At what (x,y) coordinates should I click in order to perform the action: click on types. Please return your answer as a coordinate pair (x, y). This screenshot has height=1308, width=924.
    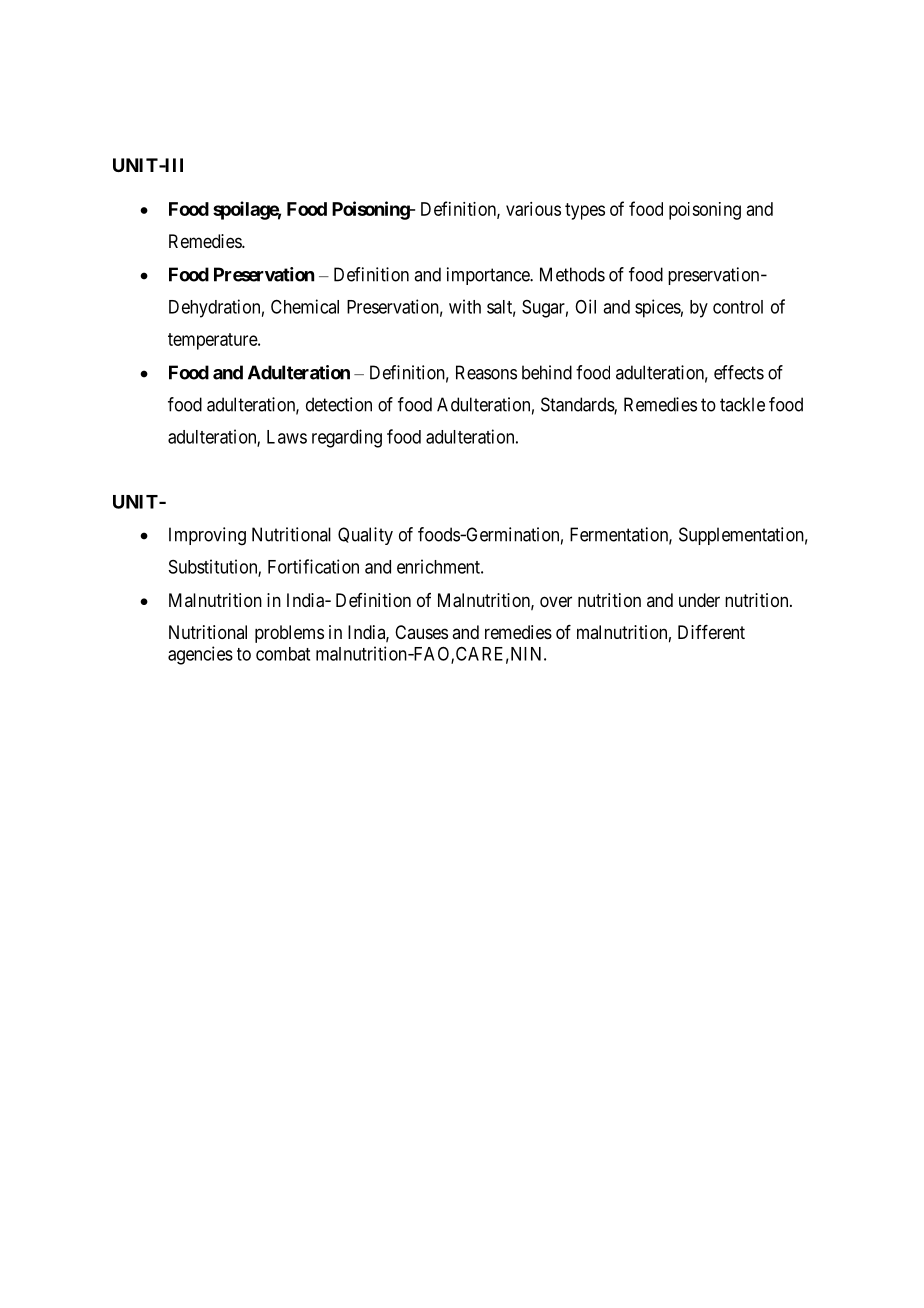
    Looking at the image, I should click on (585, 211).
